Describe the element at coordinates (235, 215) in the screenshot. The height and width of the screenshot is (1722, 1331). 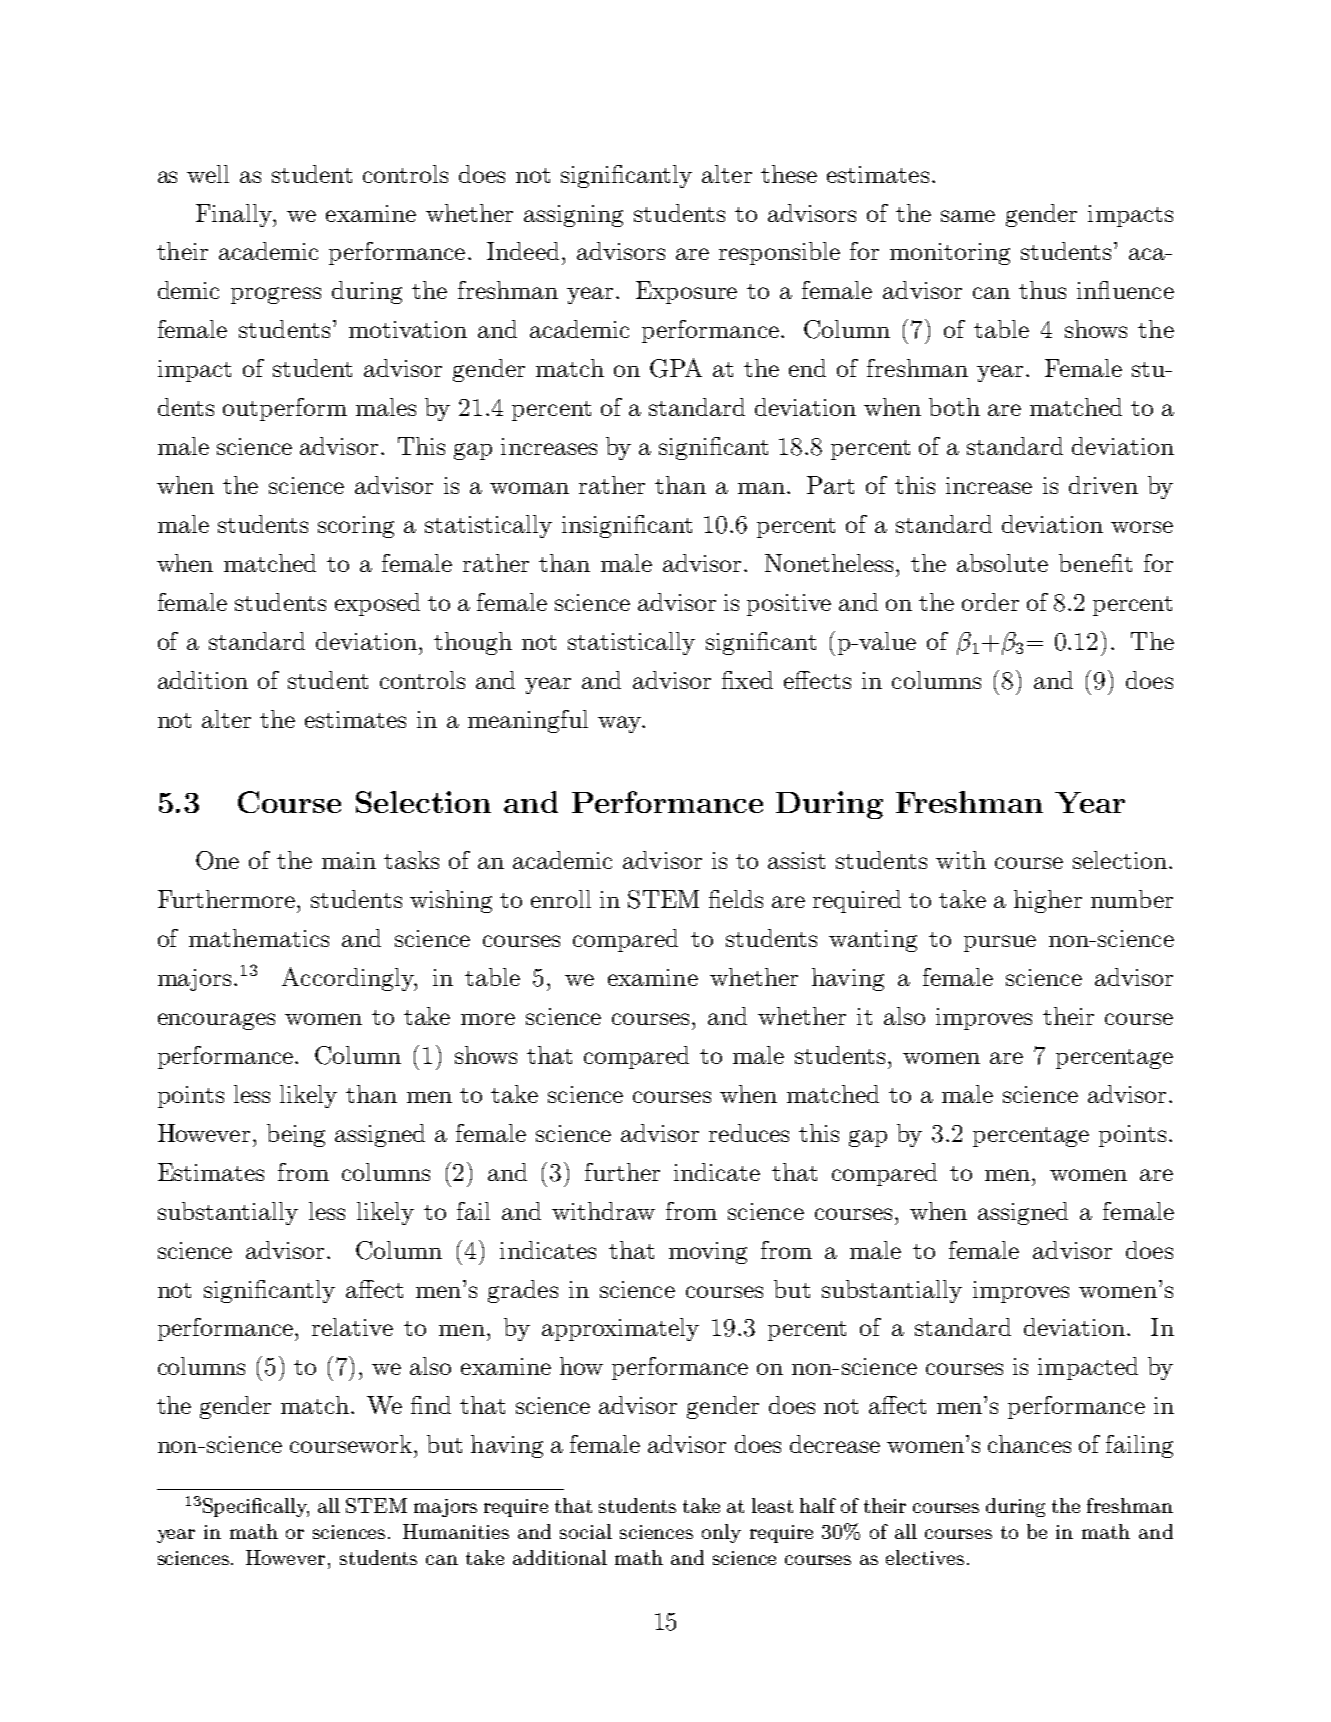
I see `Finally` at that location.
